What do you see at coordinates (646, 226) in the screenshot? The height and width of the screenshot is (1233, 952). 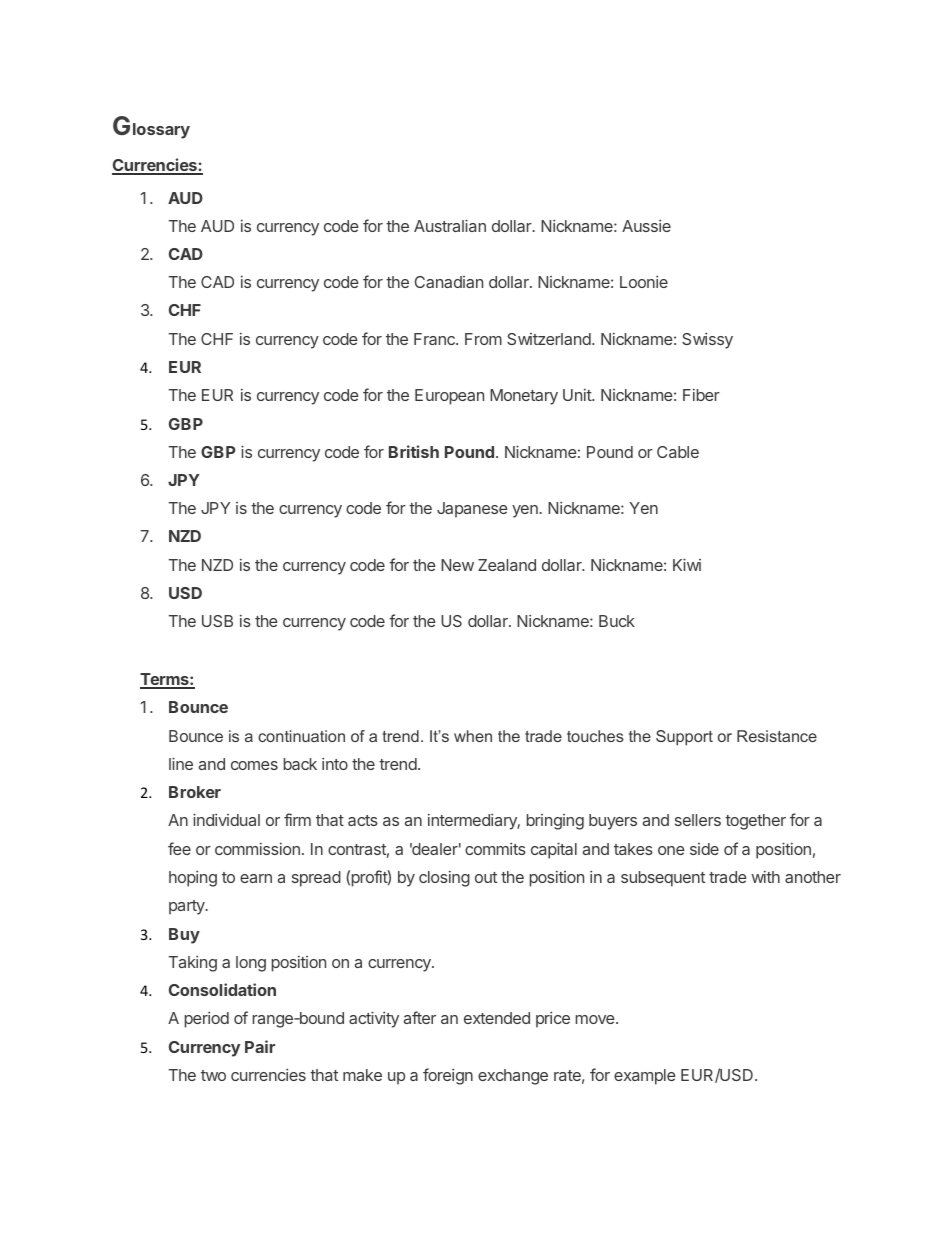 I see `Aussie` at bounding box center [646, 226].
